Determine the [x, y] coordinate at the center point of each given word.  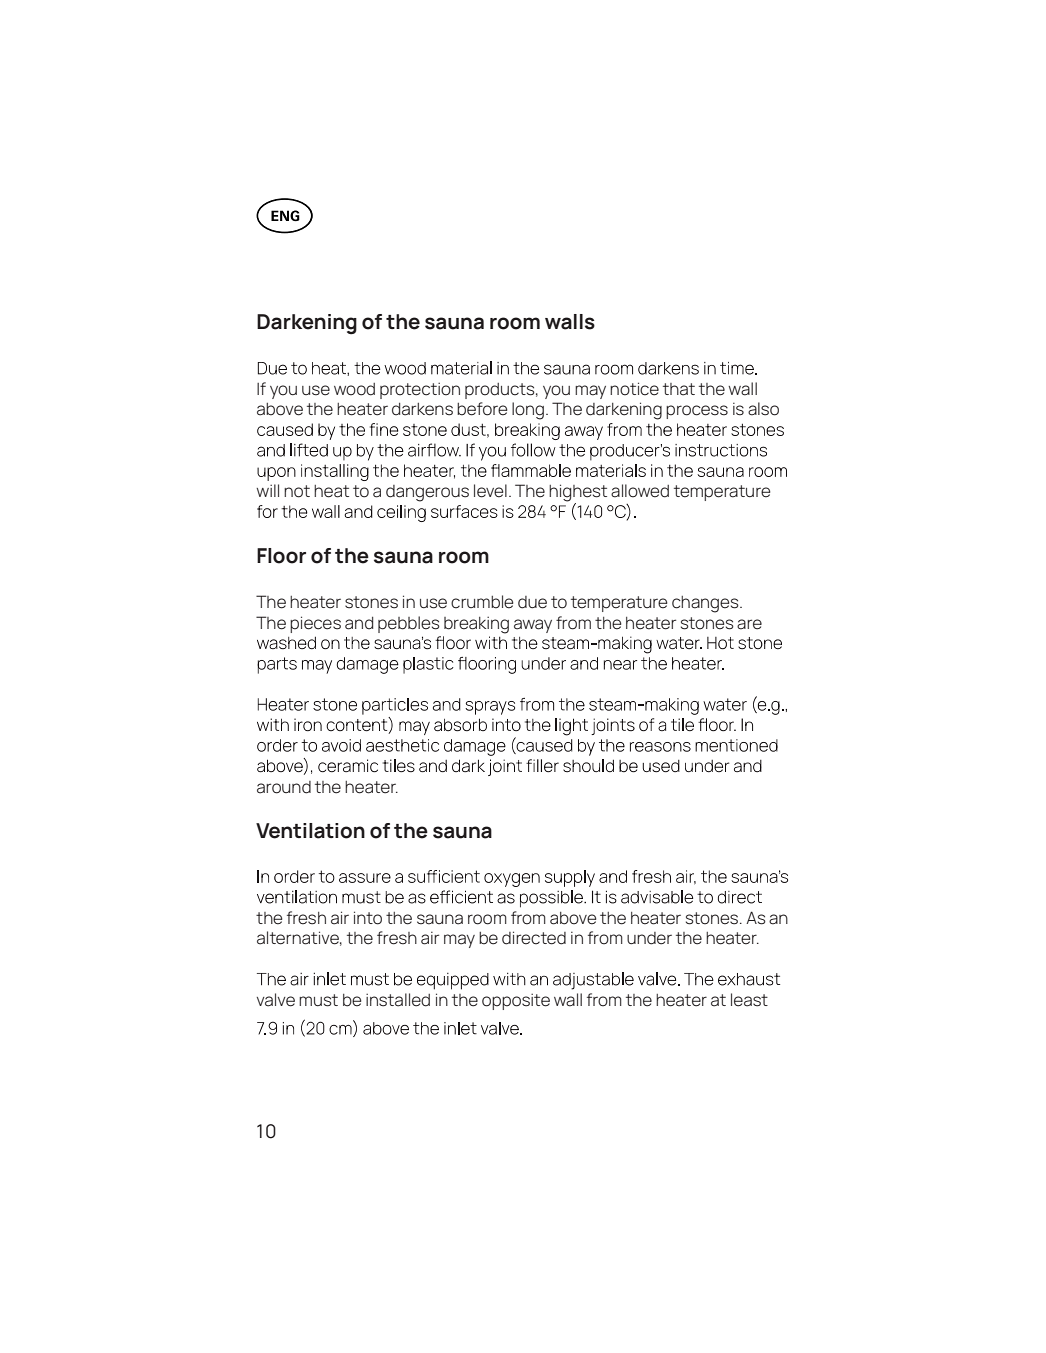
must [318, 1000]
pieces [315, 624]
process [697, 412]
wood [354, 389]
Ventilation [310, 831]
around [284, 787]
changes [706, 604]
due [532, 602]
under [649, 938]
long [528, 411]
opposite [516, 1001]
